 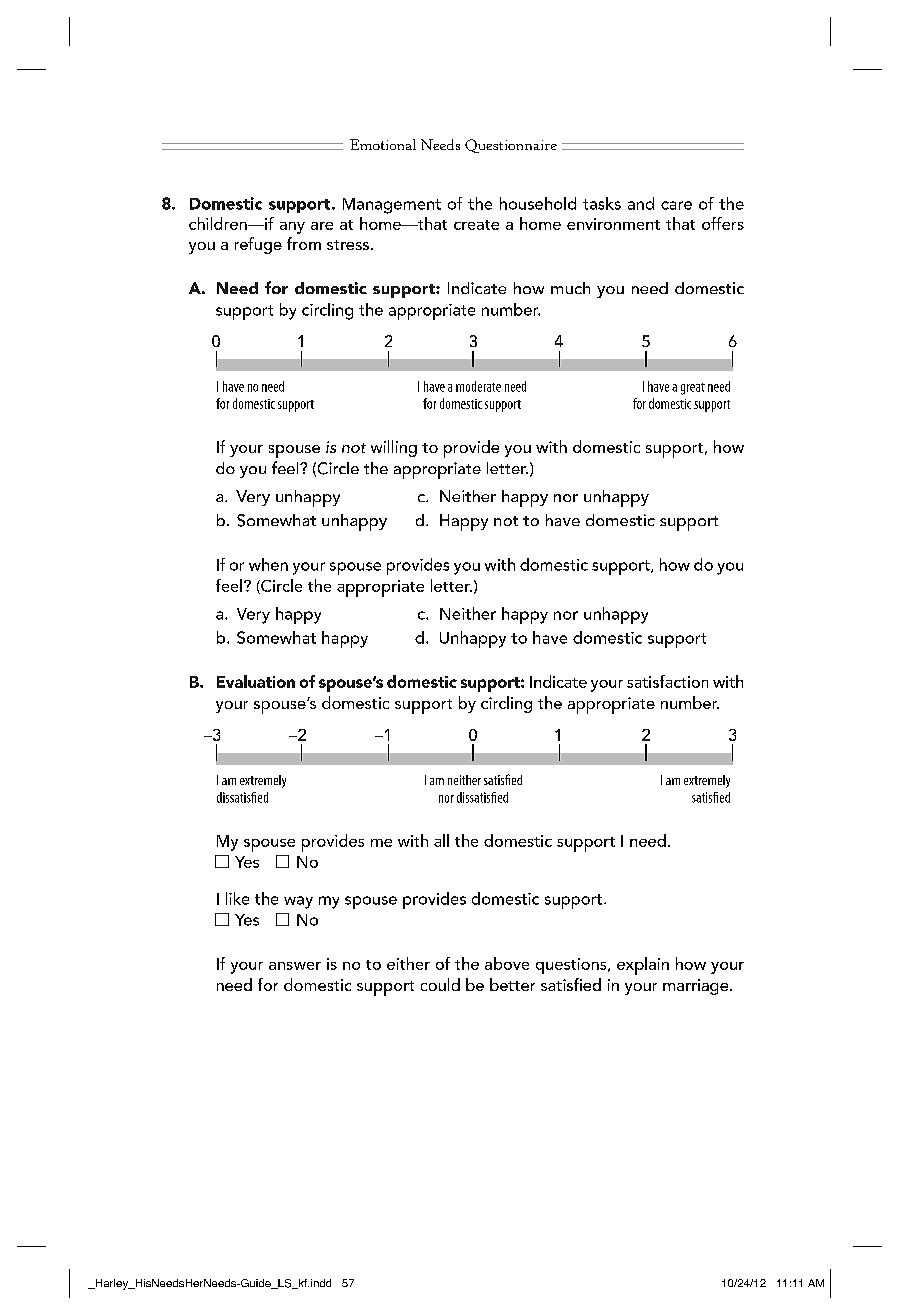 I want to click on answer, so click(x=295, y=966).
